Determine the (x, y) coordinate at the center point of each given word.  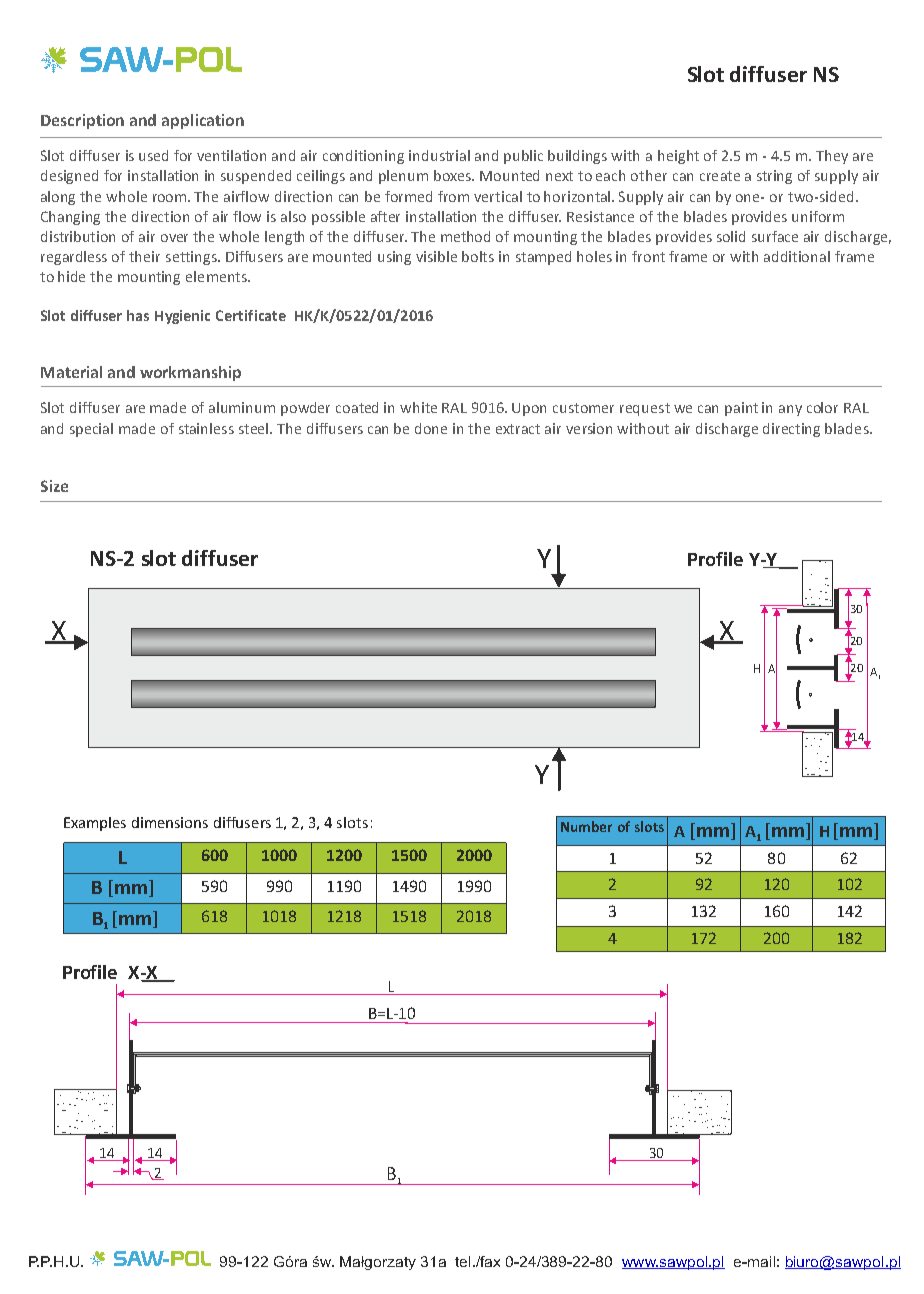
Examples (95, 824)
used (153, 155)
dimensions (170, 822)
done (431, 428)
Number (586, 826)
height (678, 157)
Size (54, 486)
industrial (439, 155)
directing (791, 430)
